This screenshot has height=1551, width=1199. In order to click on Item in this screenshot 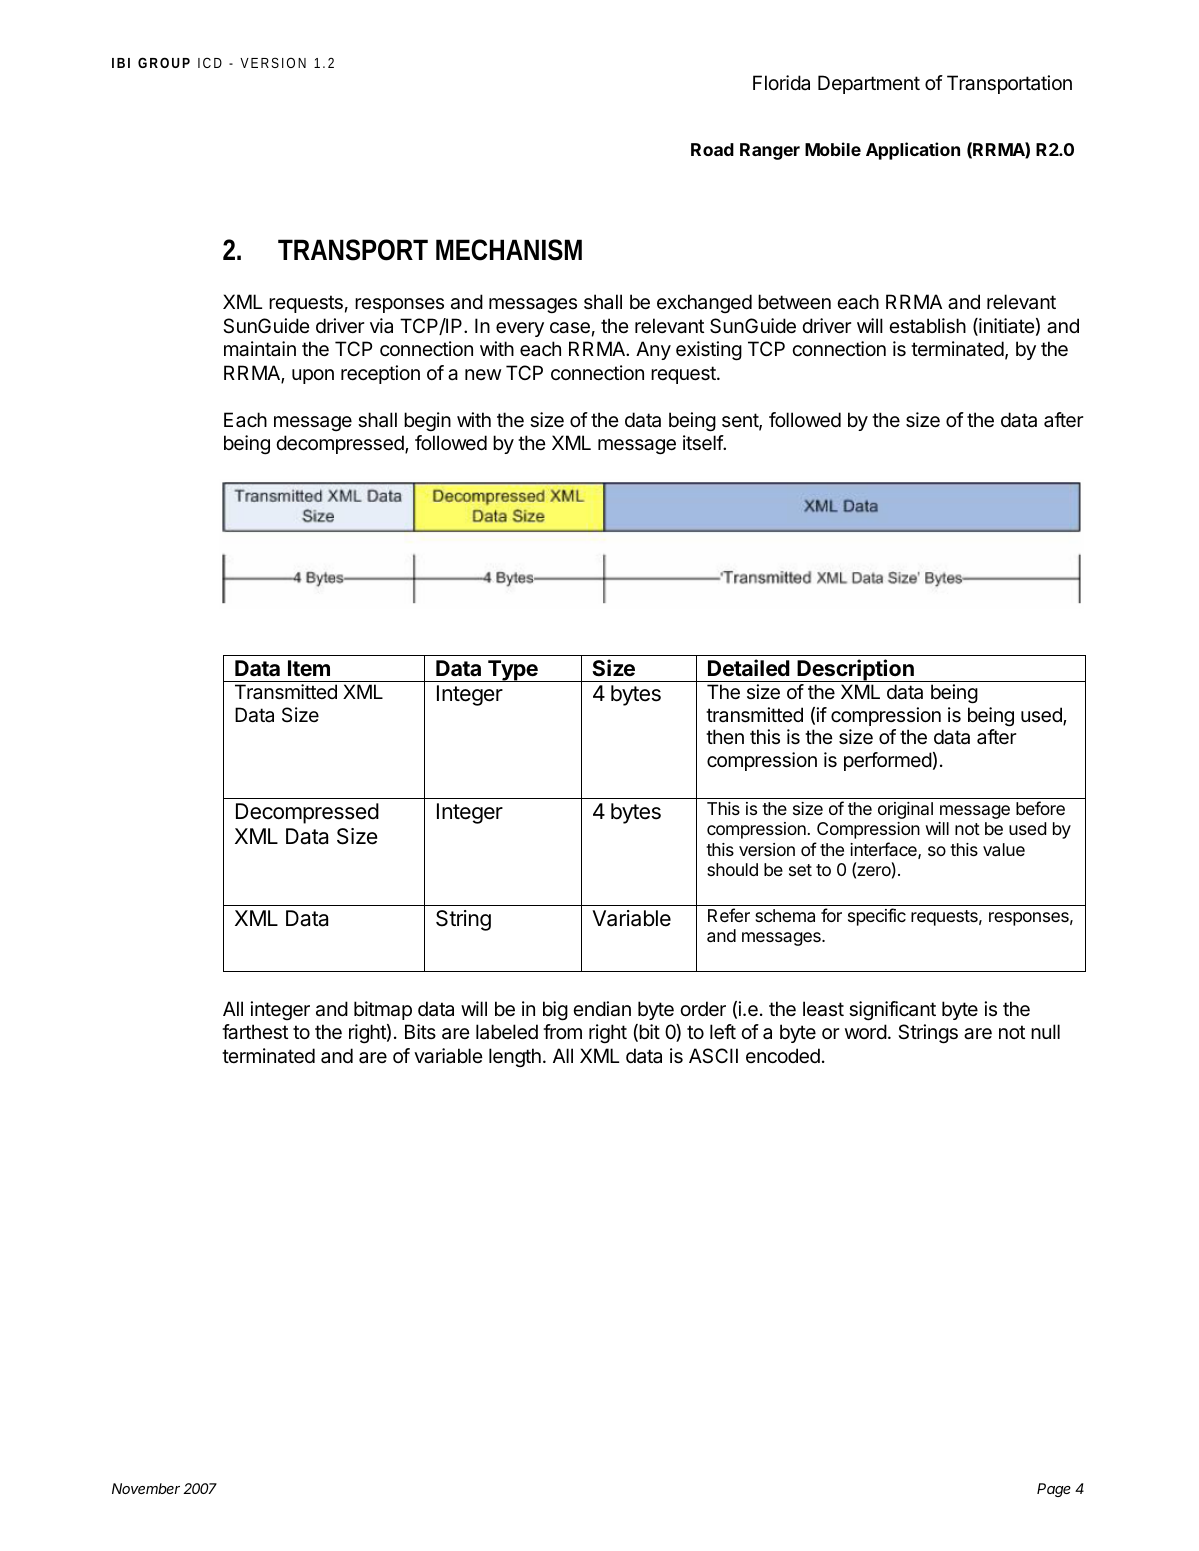, I will do `click(309, 668)`.
